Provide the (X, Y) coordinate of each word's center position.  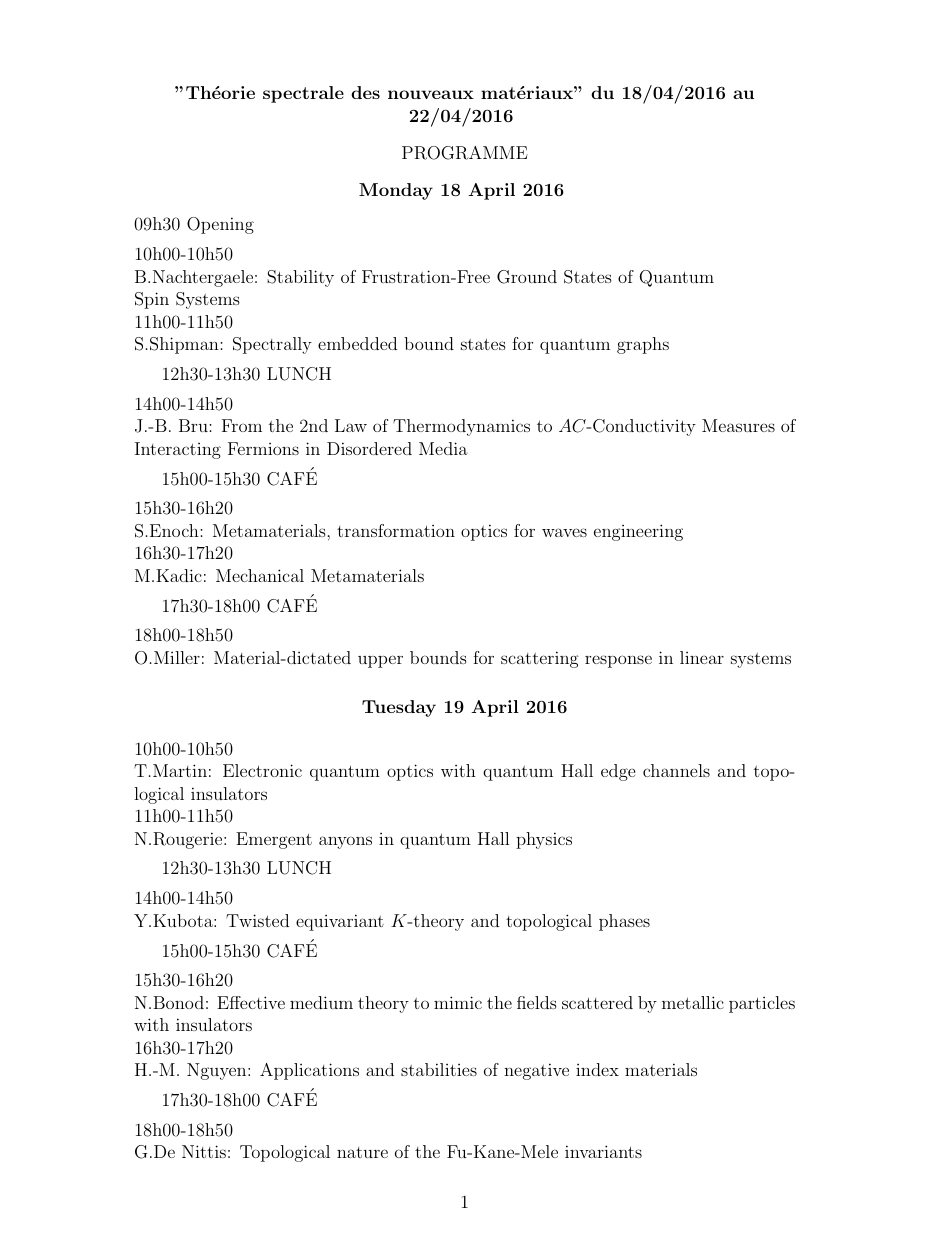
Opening (220, 225)
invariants (603, 1151)
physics (544, 840)
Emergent (274, 840)
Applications (309, 1071)
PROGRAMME (465, 153)
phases (624, 922)
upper (380, 661)
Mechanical (260, 575)
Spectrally (272, 345)
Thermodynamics (461, 427)
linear (702, 657)
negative (536, 1071)
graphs (643, 345)
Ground (527, 277)
